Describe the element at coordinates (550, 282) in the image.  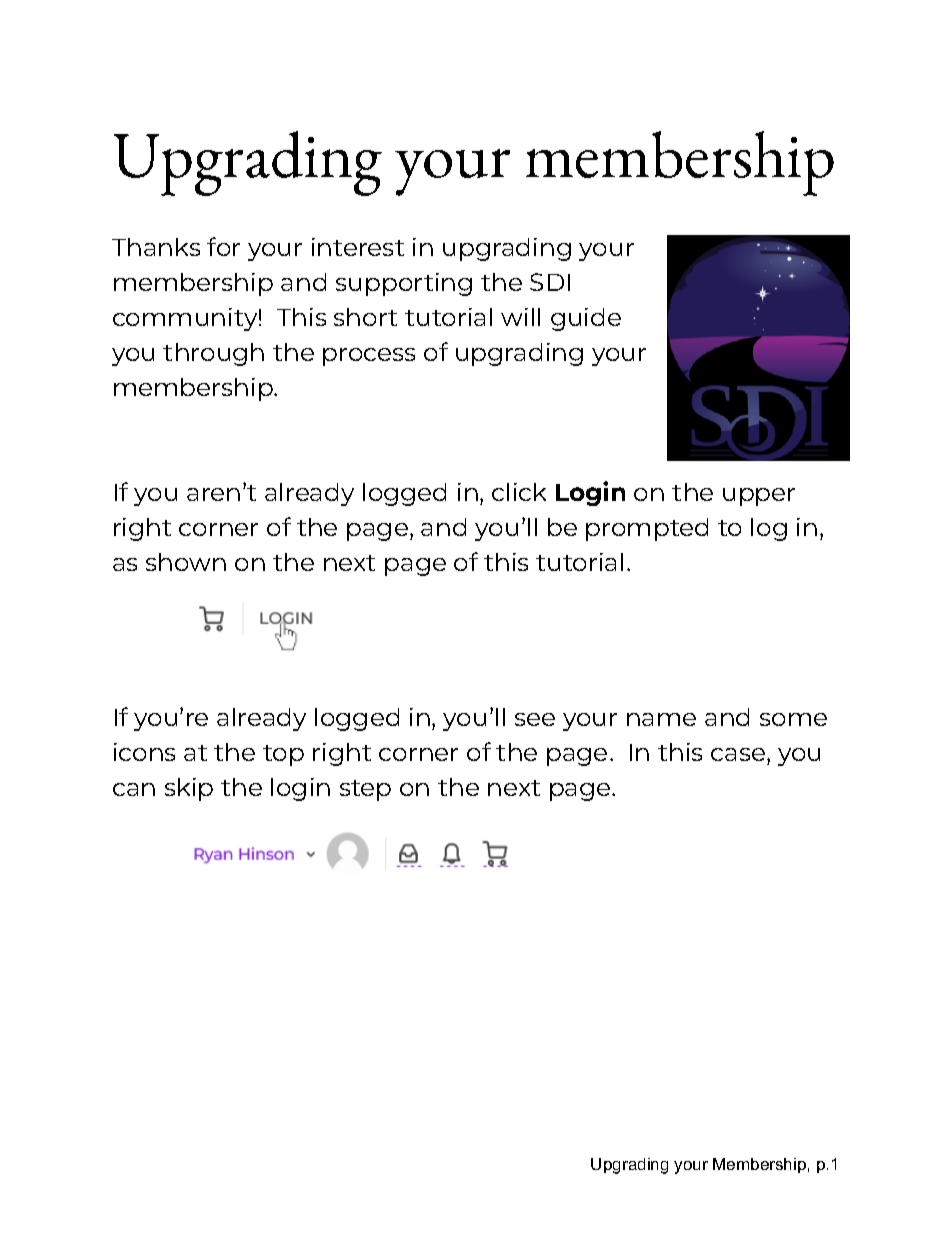
I see `SDI` at that location.
